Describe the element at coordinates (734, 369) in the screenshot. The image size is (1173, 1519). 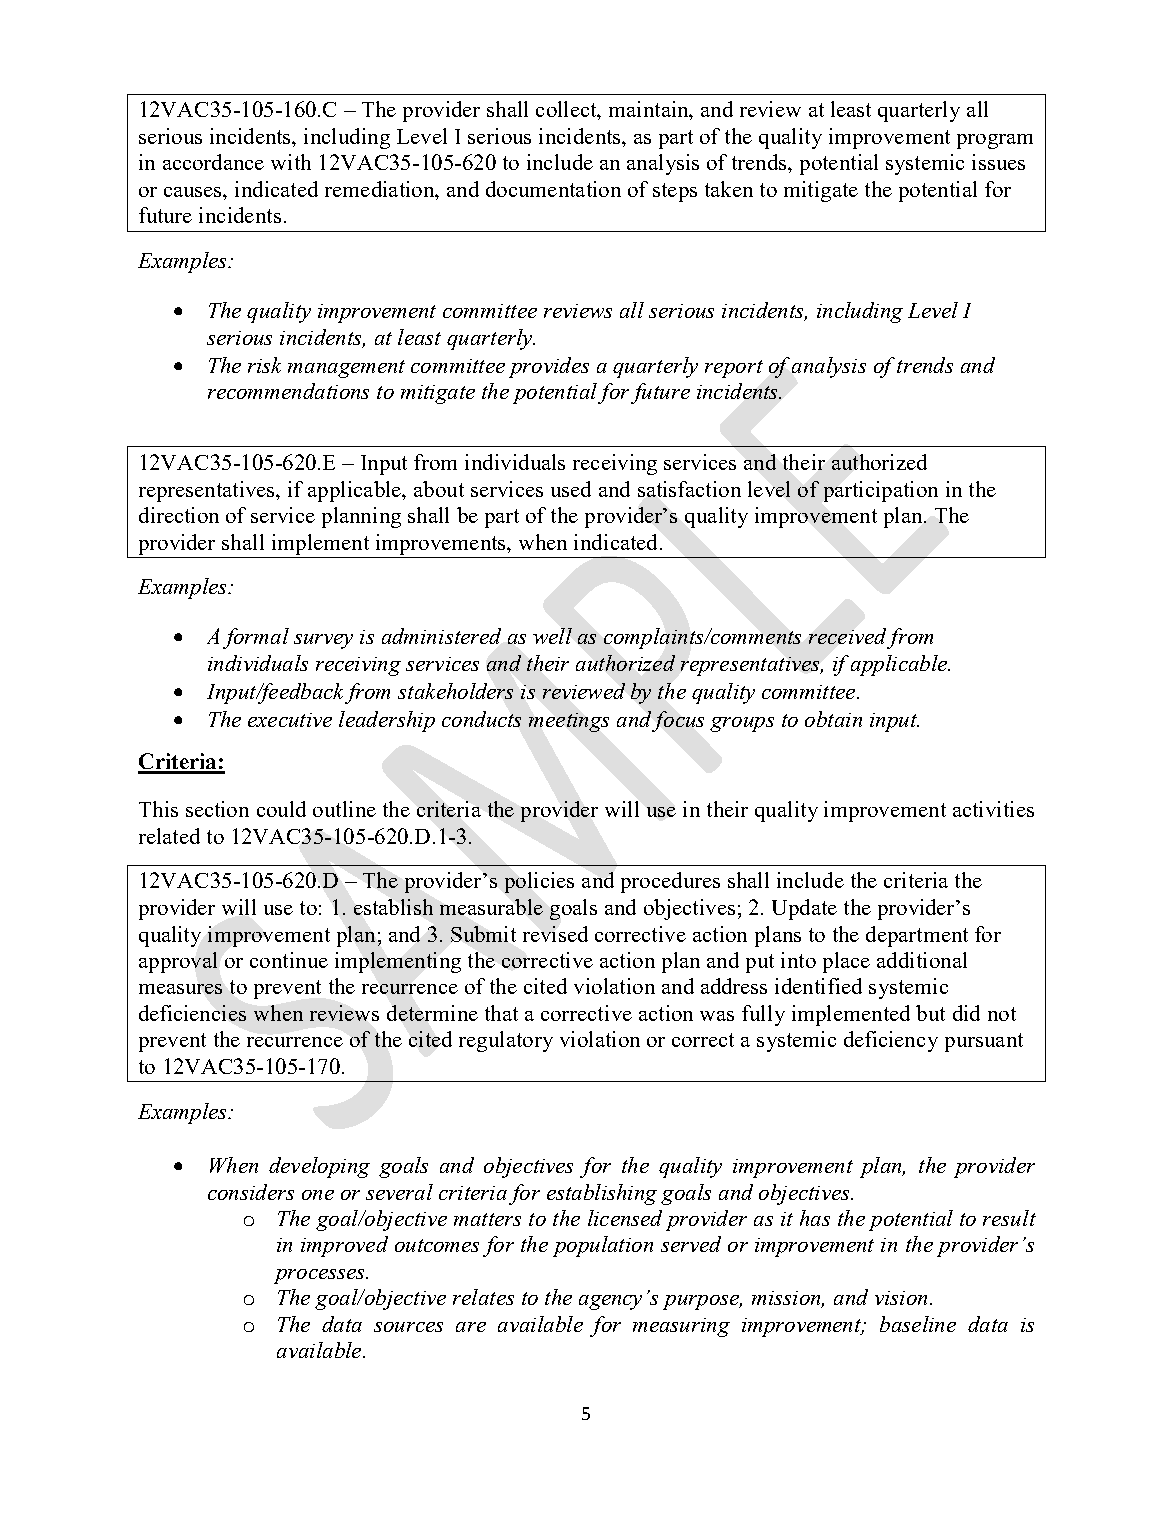
I see `report` at that location.
